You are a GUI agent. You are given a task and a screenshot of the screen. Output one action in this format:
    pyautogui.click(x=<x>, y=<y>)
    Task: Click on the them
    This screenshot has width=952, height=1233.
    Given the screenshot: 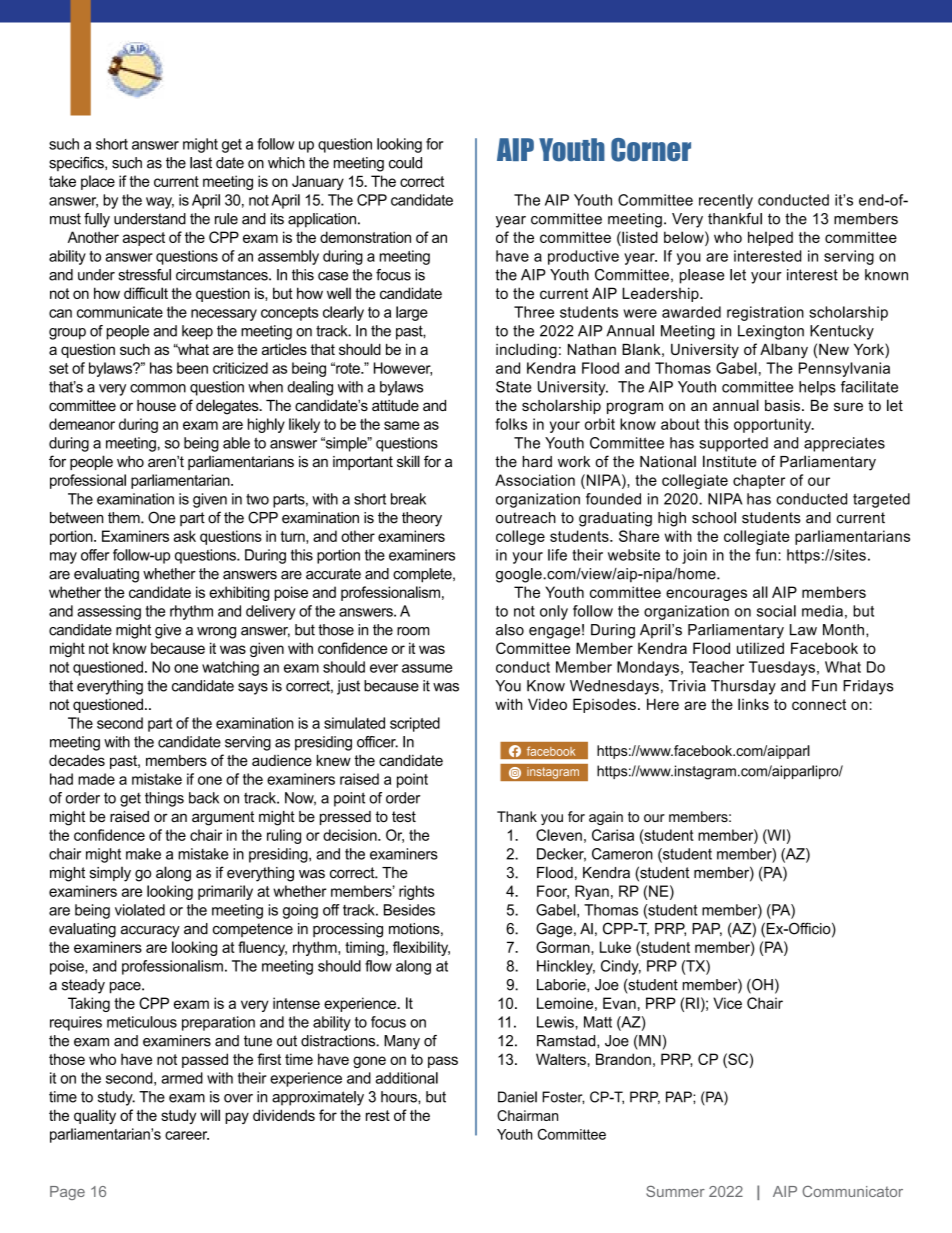 What is the action you would take?
    pyautogui.click(x=125, y=518)
